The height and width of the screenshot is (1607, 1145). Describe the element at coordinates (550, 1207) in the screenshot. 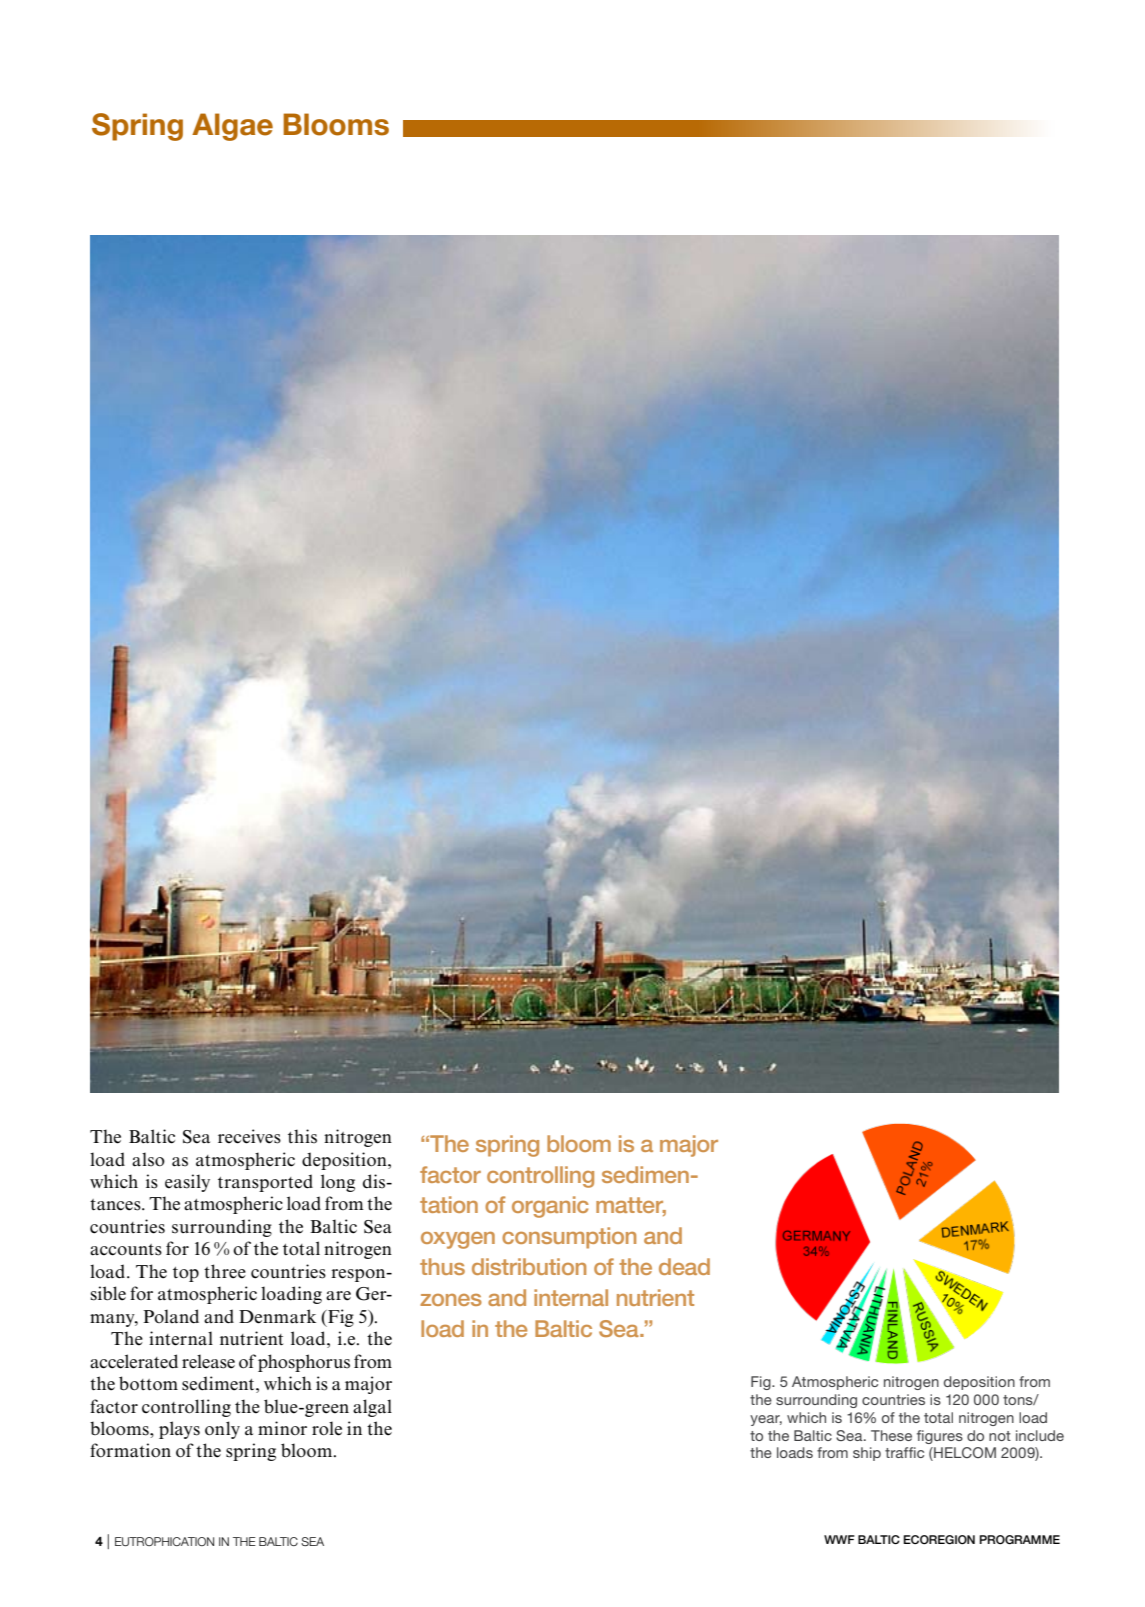

I see `organic` at that location.
